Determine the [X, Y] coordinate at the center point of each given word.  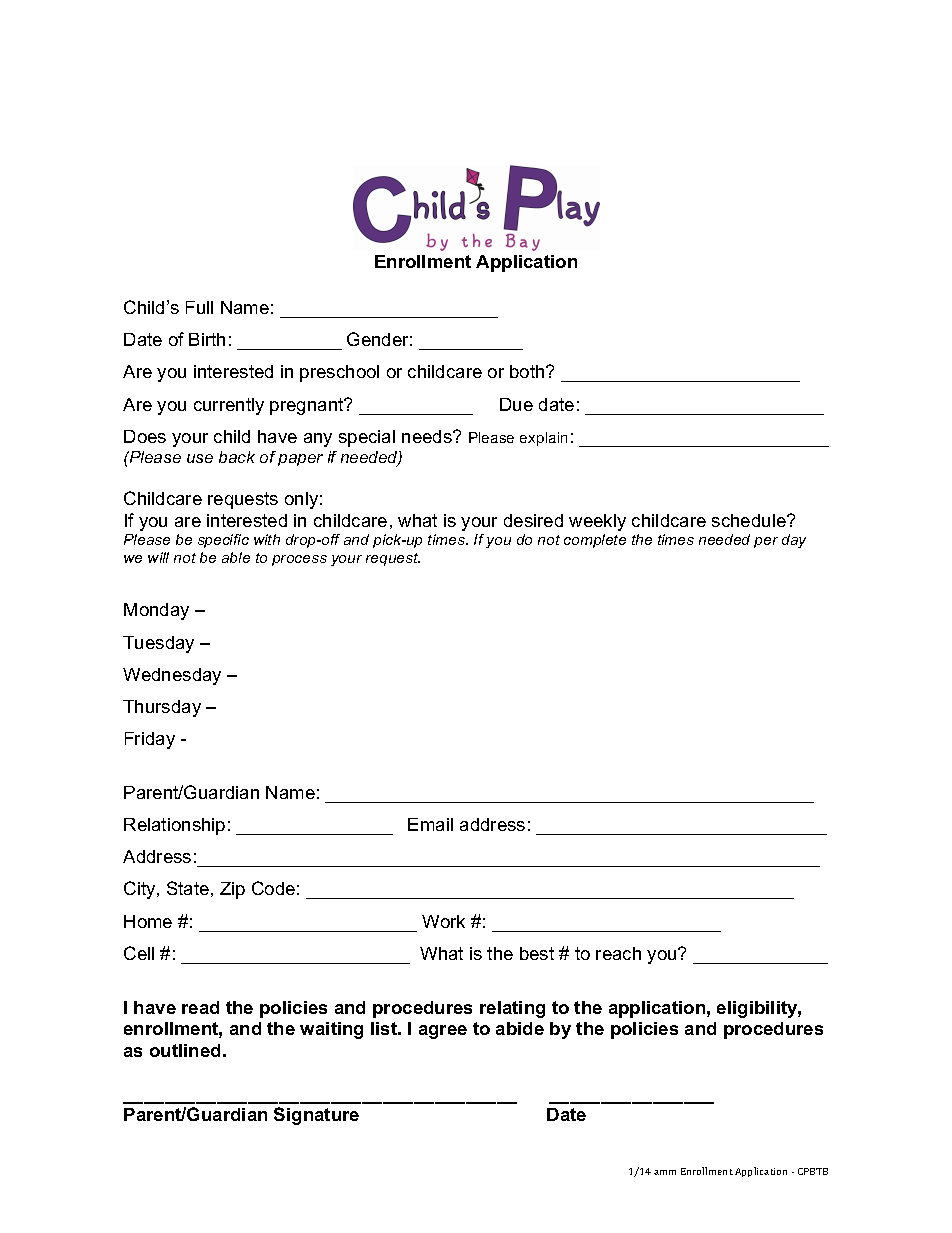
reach [618, 953]
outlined [185, 1050]
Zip [232, 890]
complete [595, 541]
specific [223, 541]
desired [533, 520]
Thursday [162, 708]
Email [430, 824]
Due [516, 404]
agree [443, 1032]
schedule [750, 520]
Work [443, 921]
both [528, 371]
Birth [207, 339]
